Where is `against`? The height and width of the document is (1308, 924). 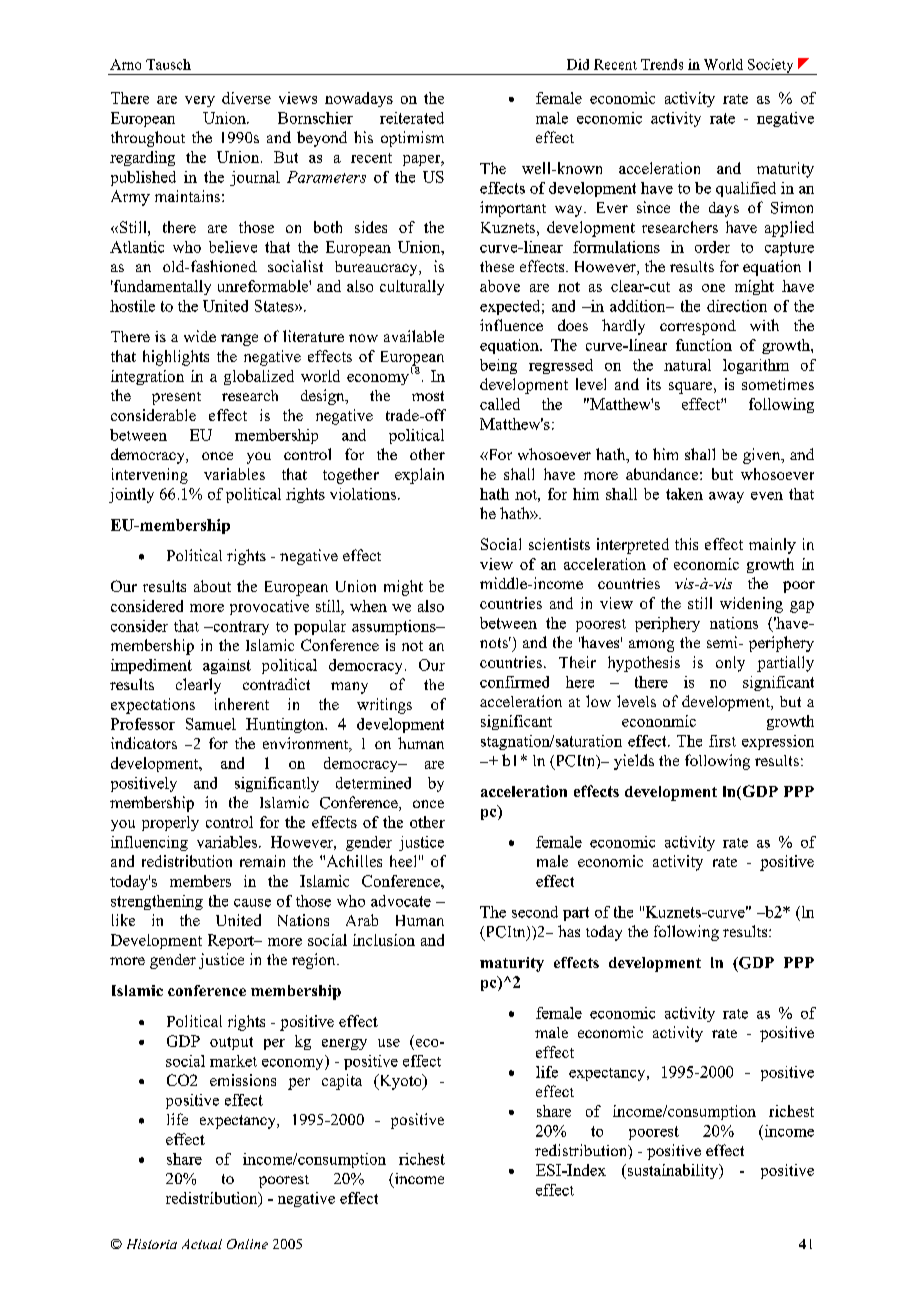
against is located at coordinates (227, 666).
